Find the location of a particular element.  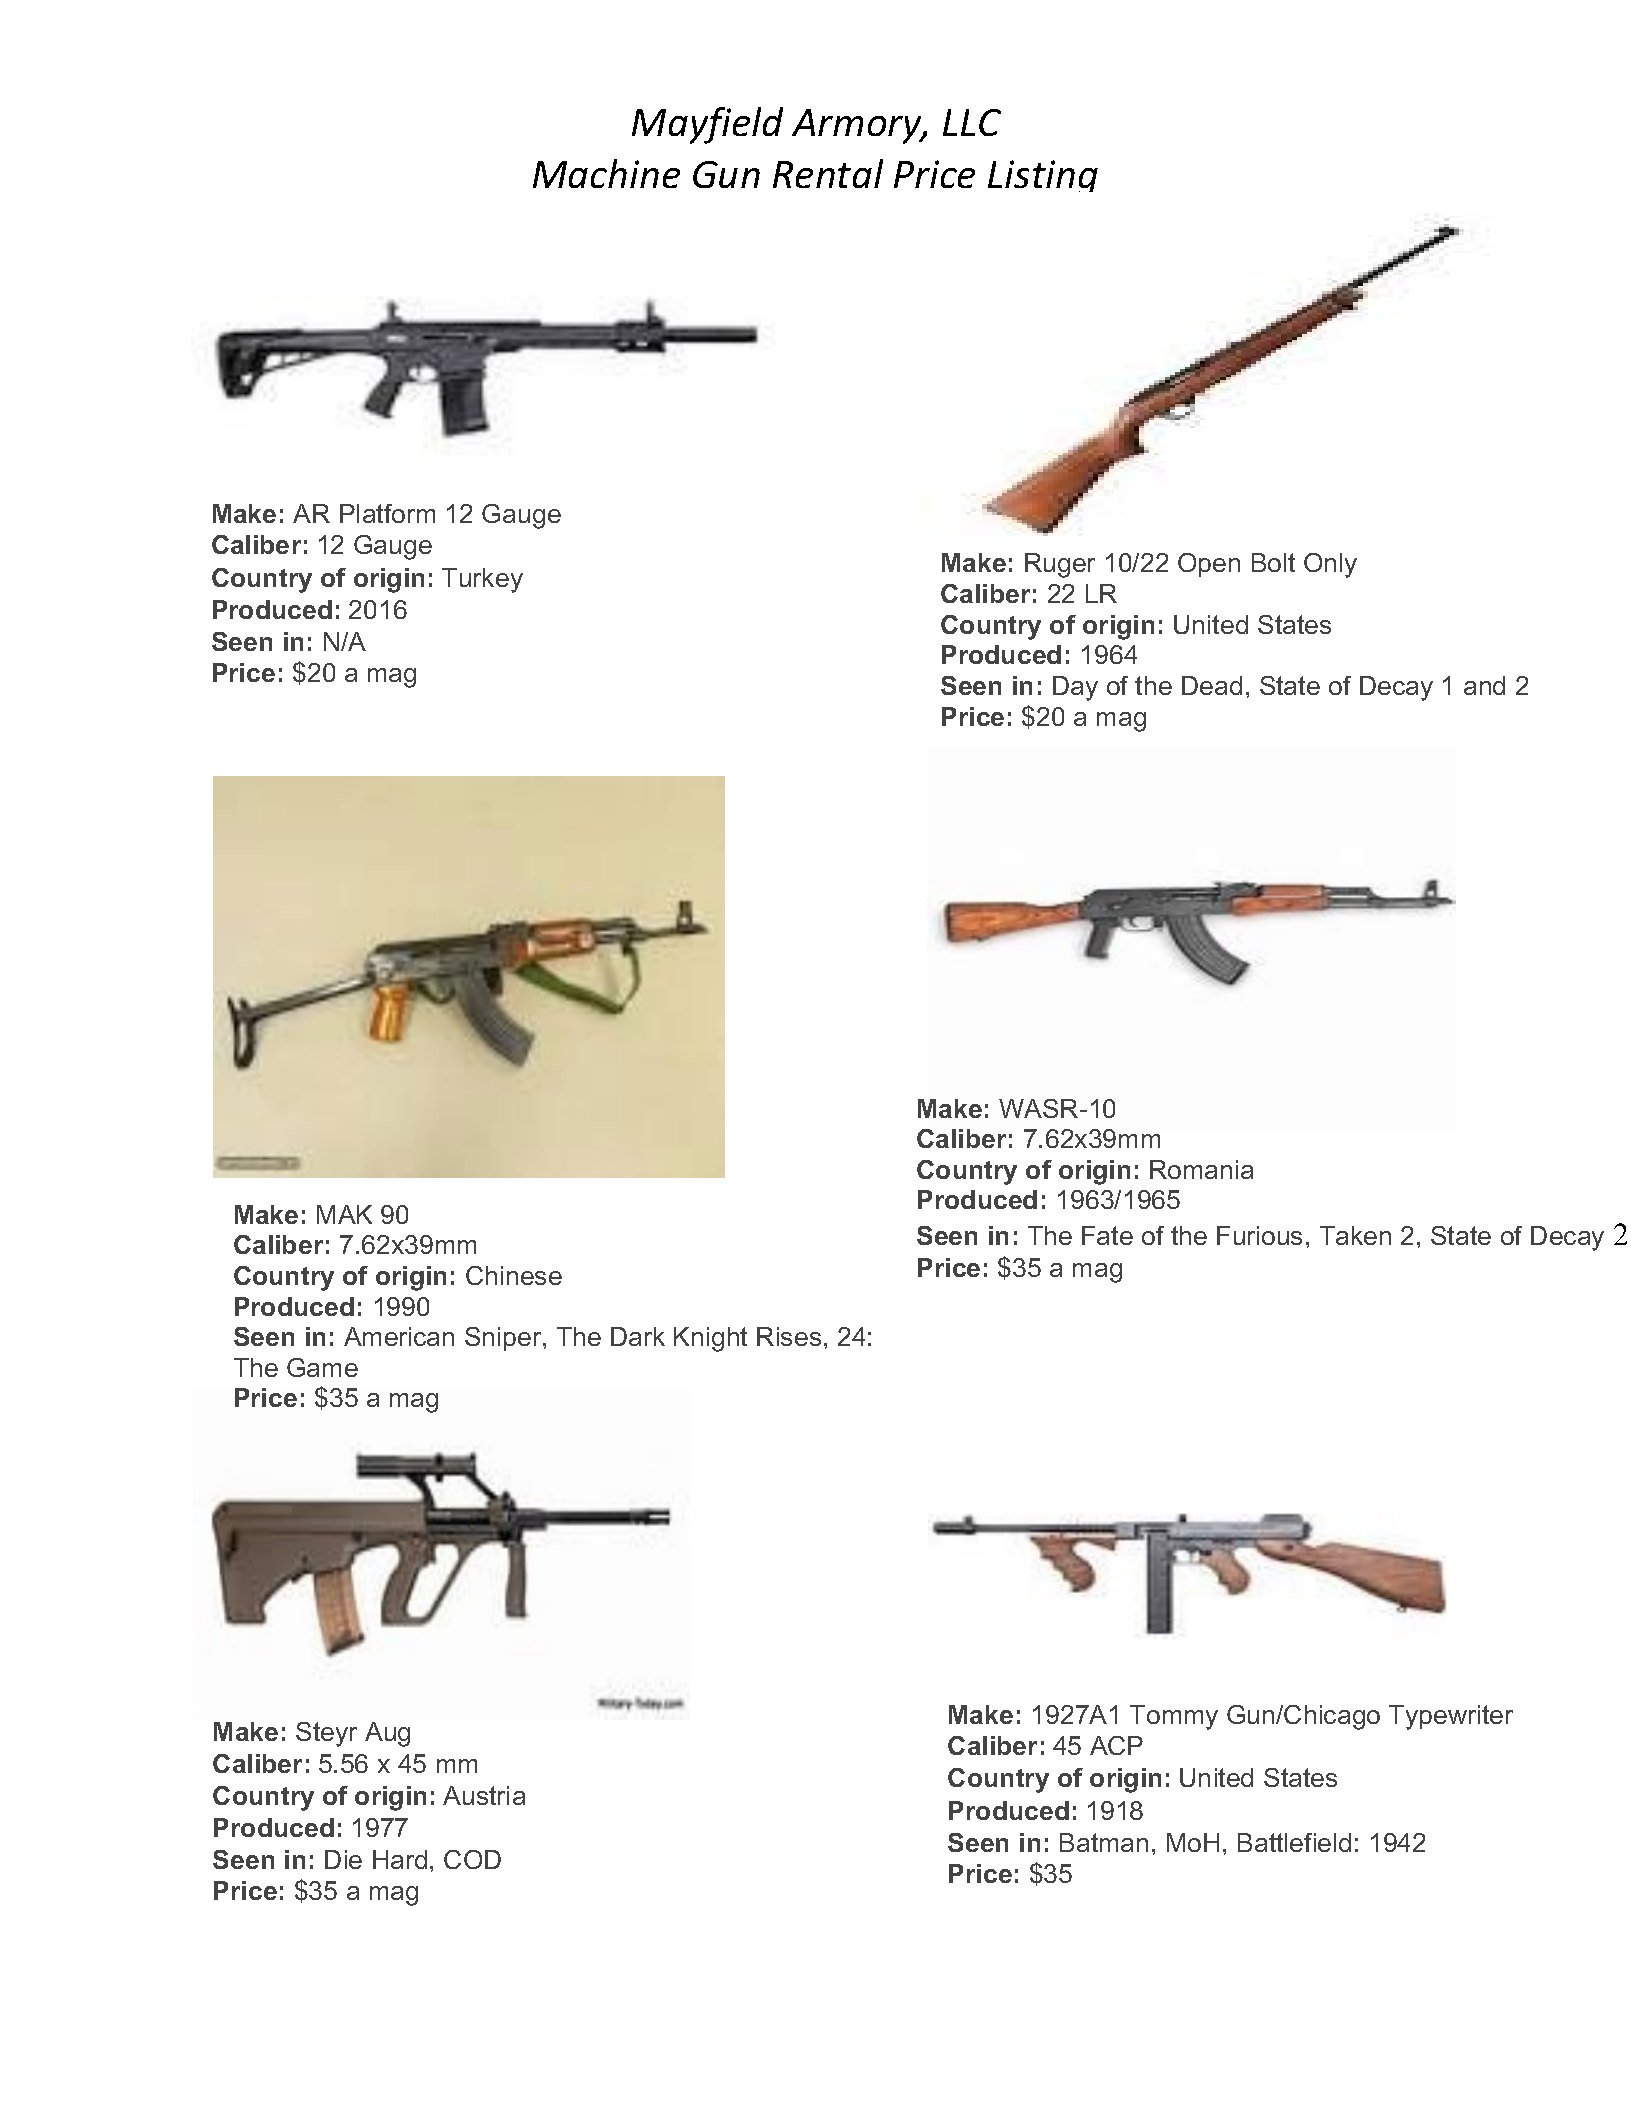

Batman is located at coordinates (1104, 1842).
